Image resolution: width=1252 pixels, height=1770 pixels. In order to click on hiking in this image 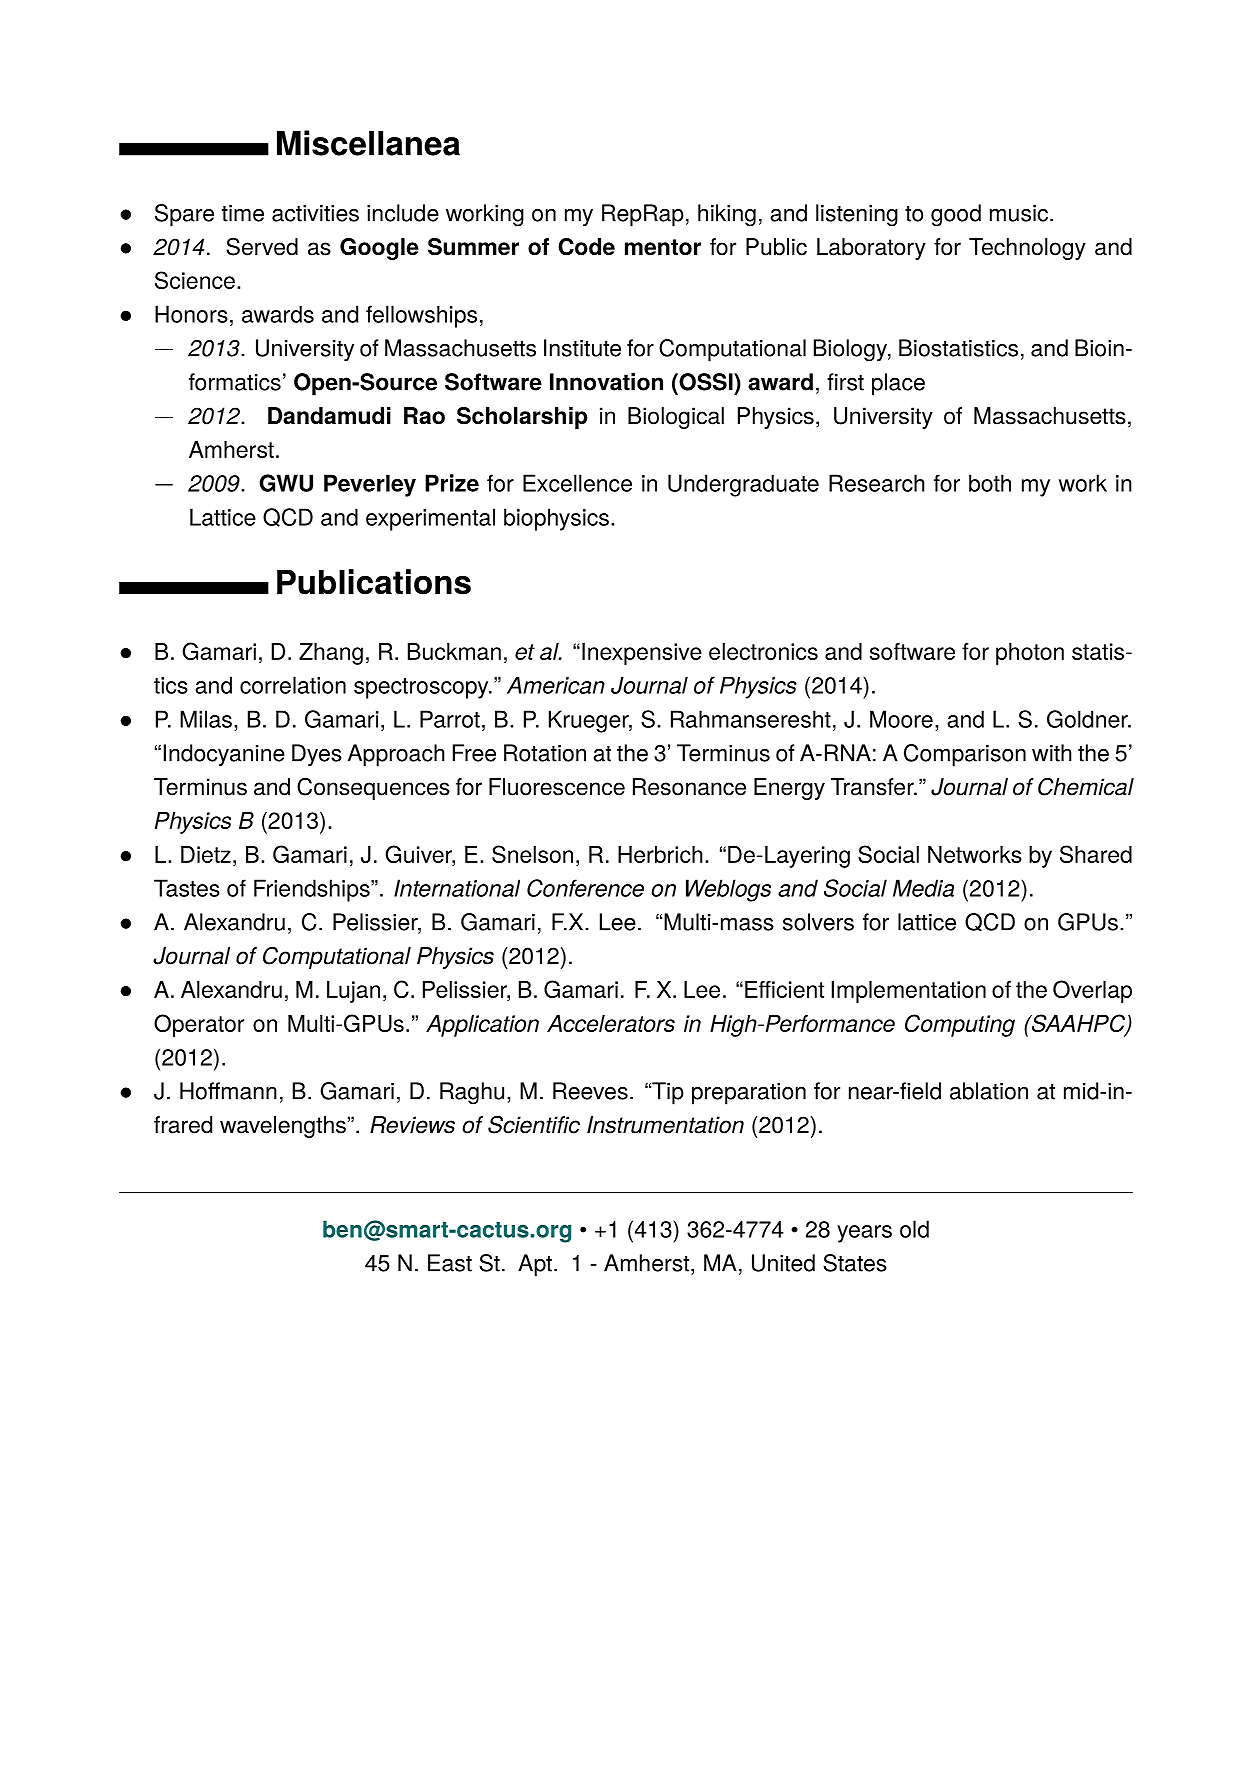, I will do `click(727, 215)`.
